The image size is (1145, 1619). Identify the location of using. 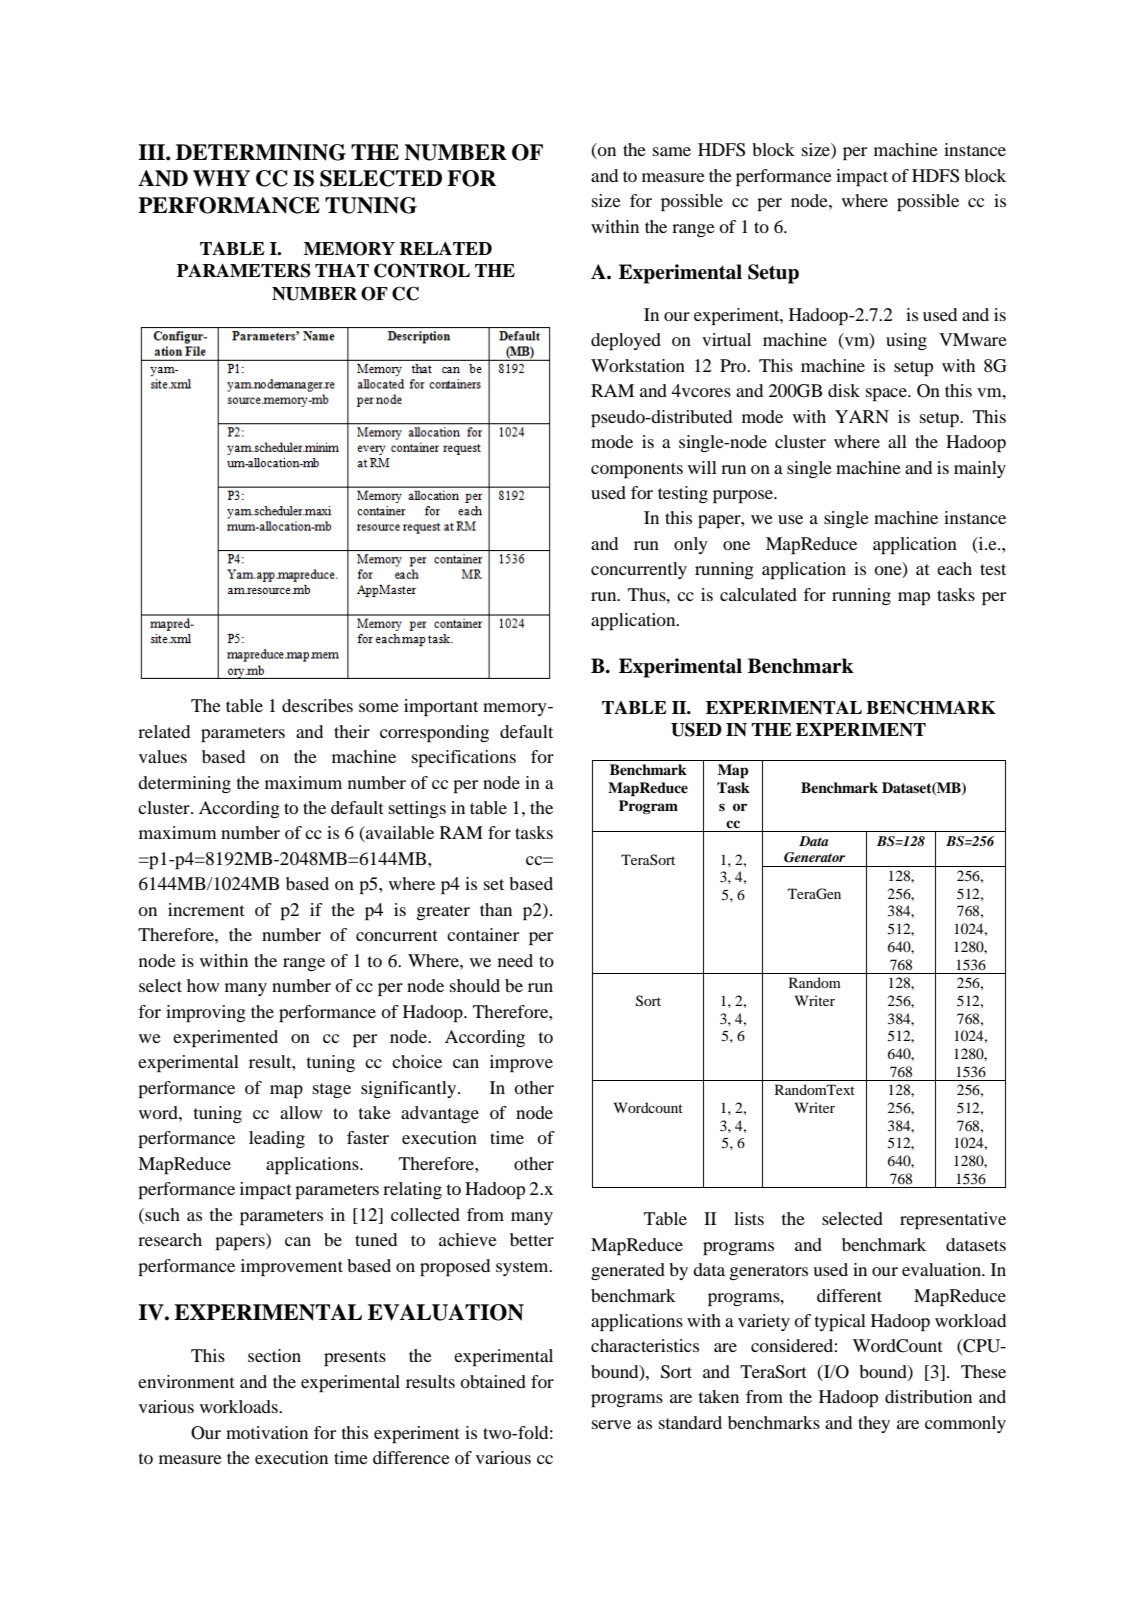
(906, 341).
